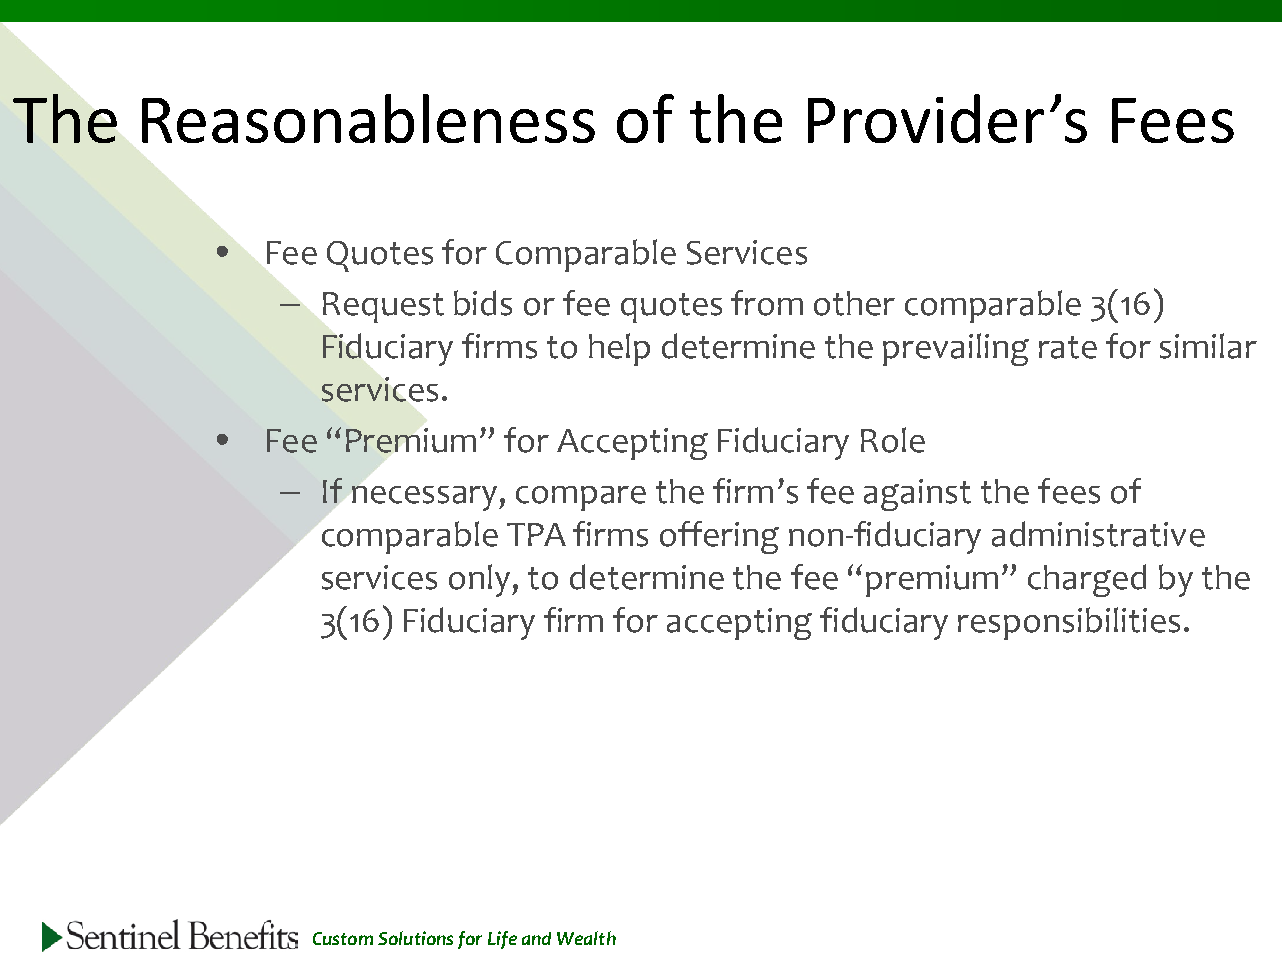 The width and height of the screenshot is (1282, 962). Describe the element at coordinates (1068, 347) in the screenshot. I see `rate` at that location.
